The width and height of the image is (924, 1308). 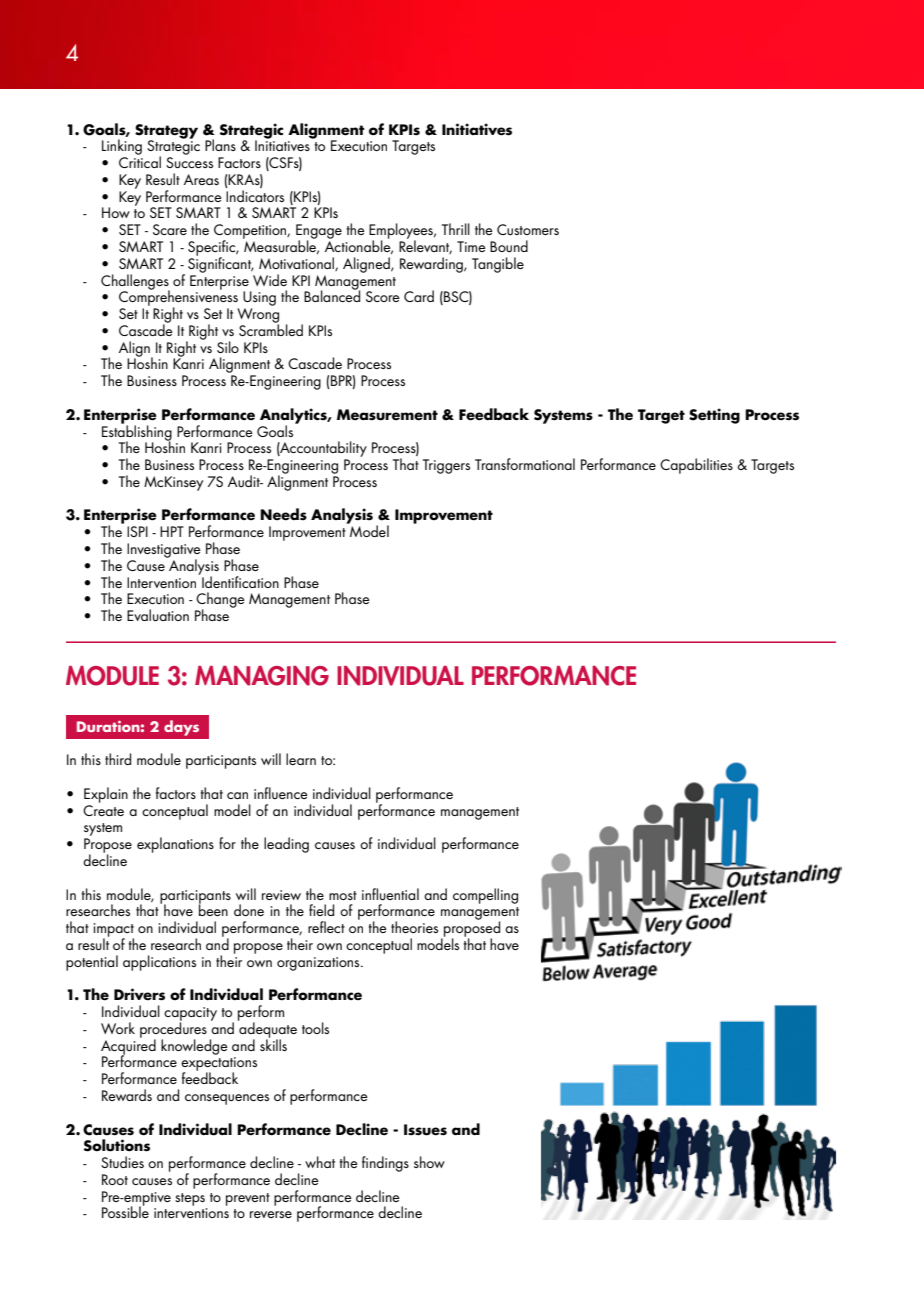 What do you see at coordinates (390, 894) in the image?
I see `influential` at bounding box center [390, 894].
